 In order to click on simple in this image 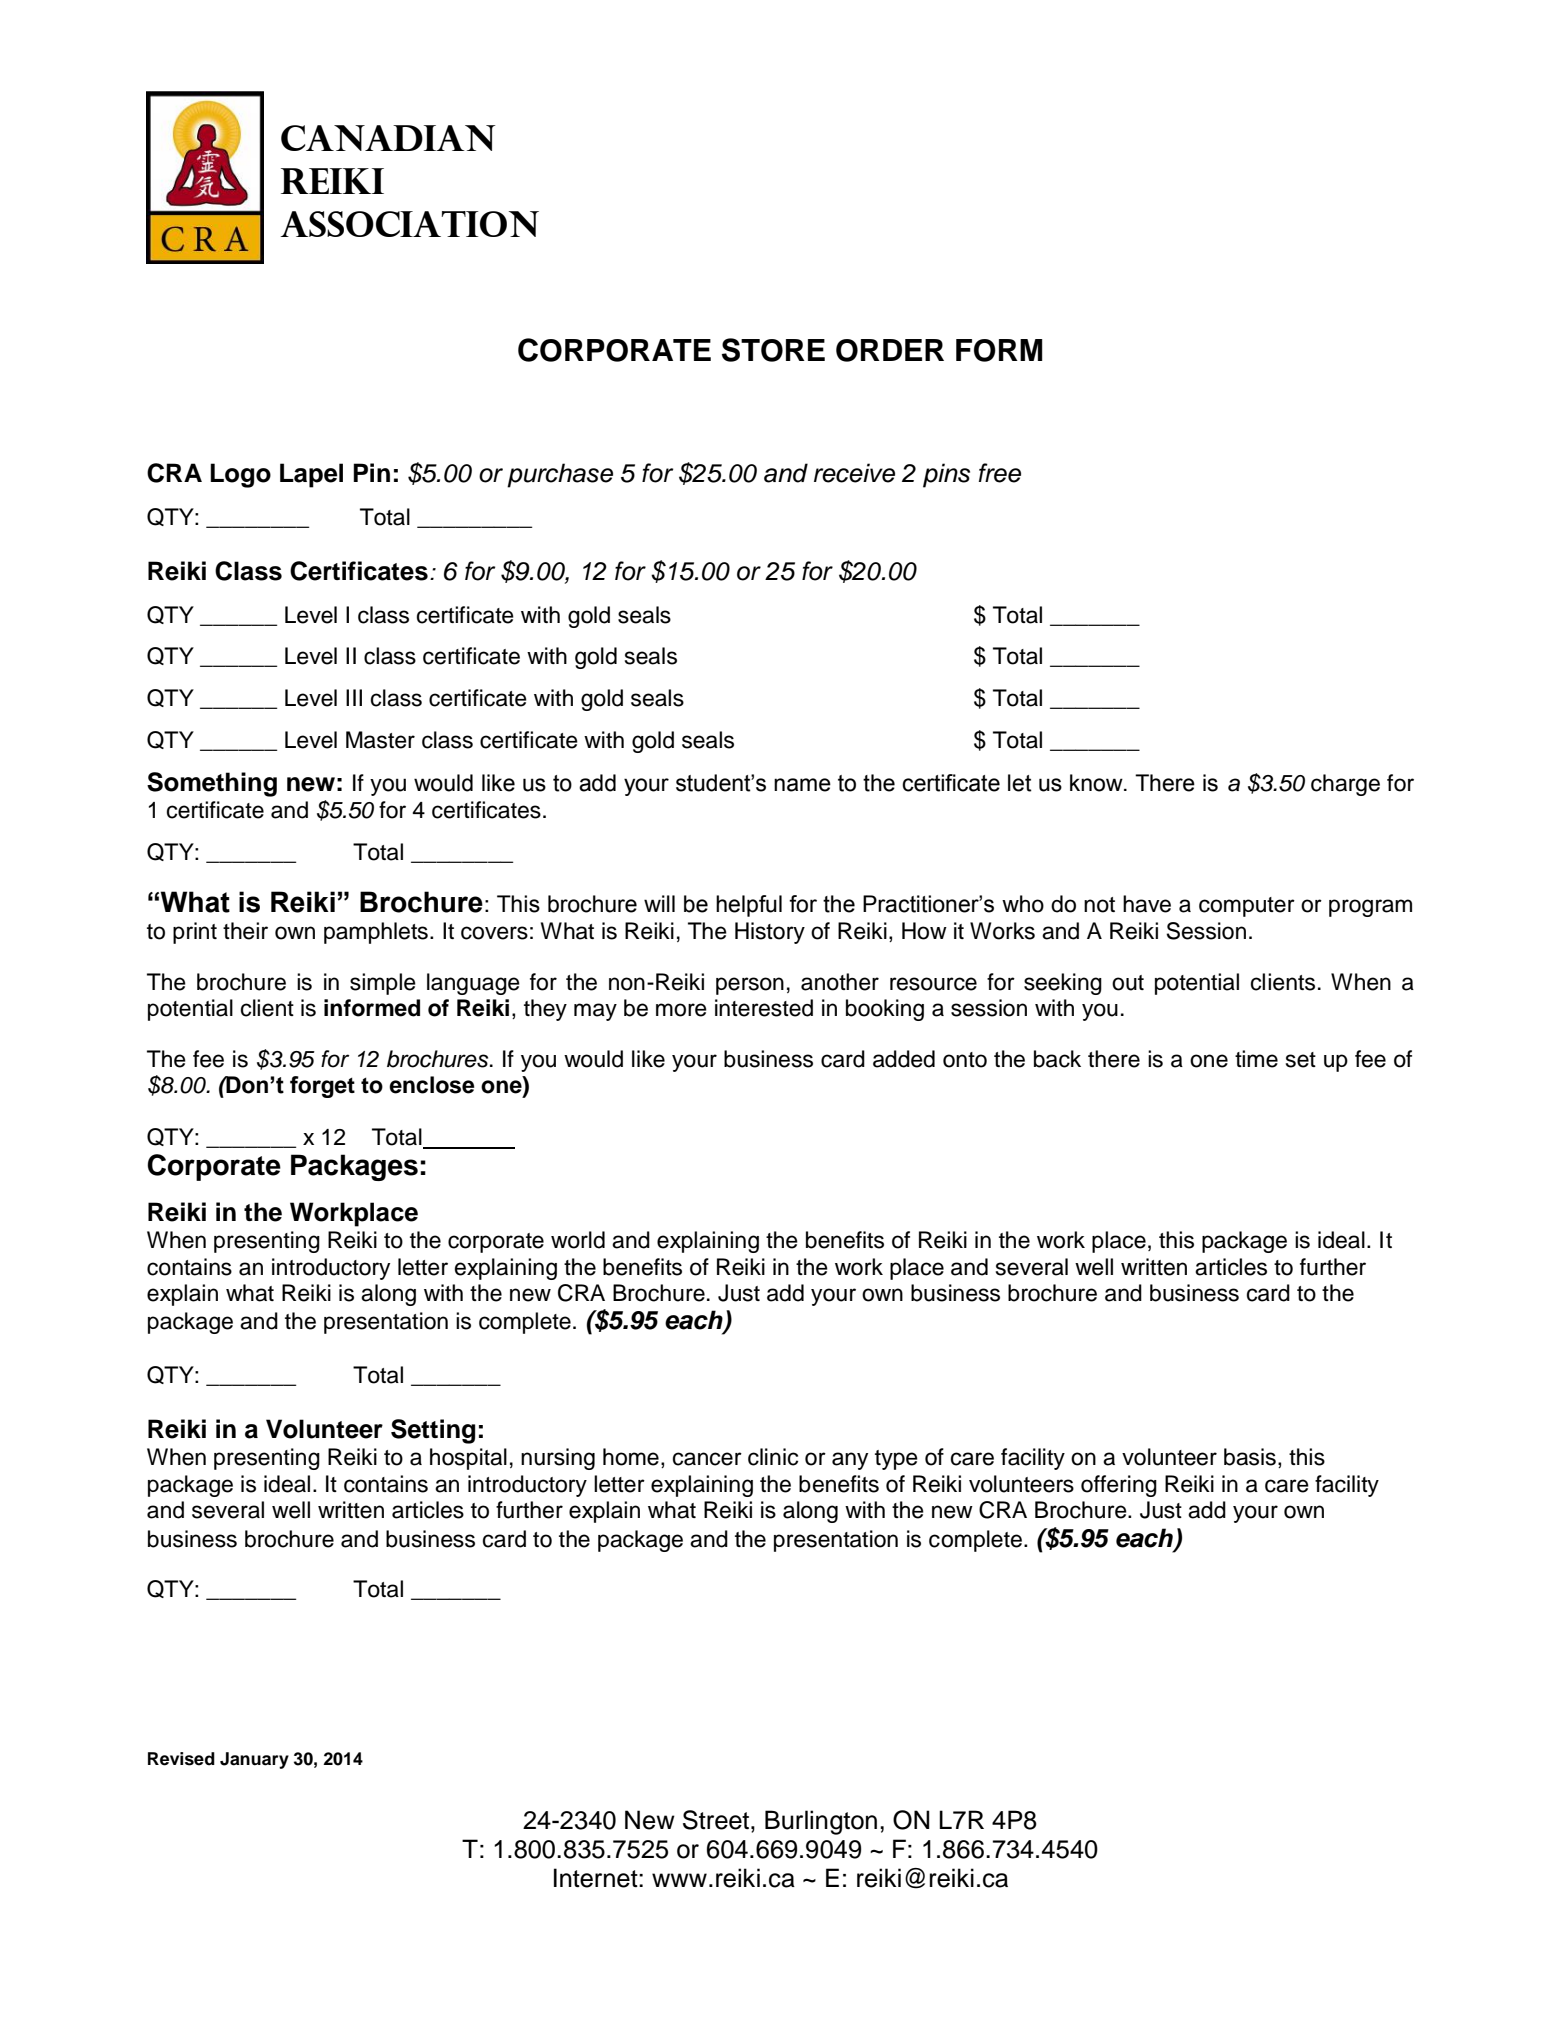, I will do `click(383, 984)`.
